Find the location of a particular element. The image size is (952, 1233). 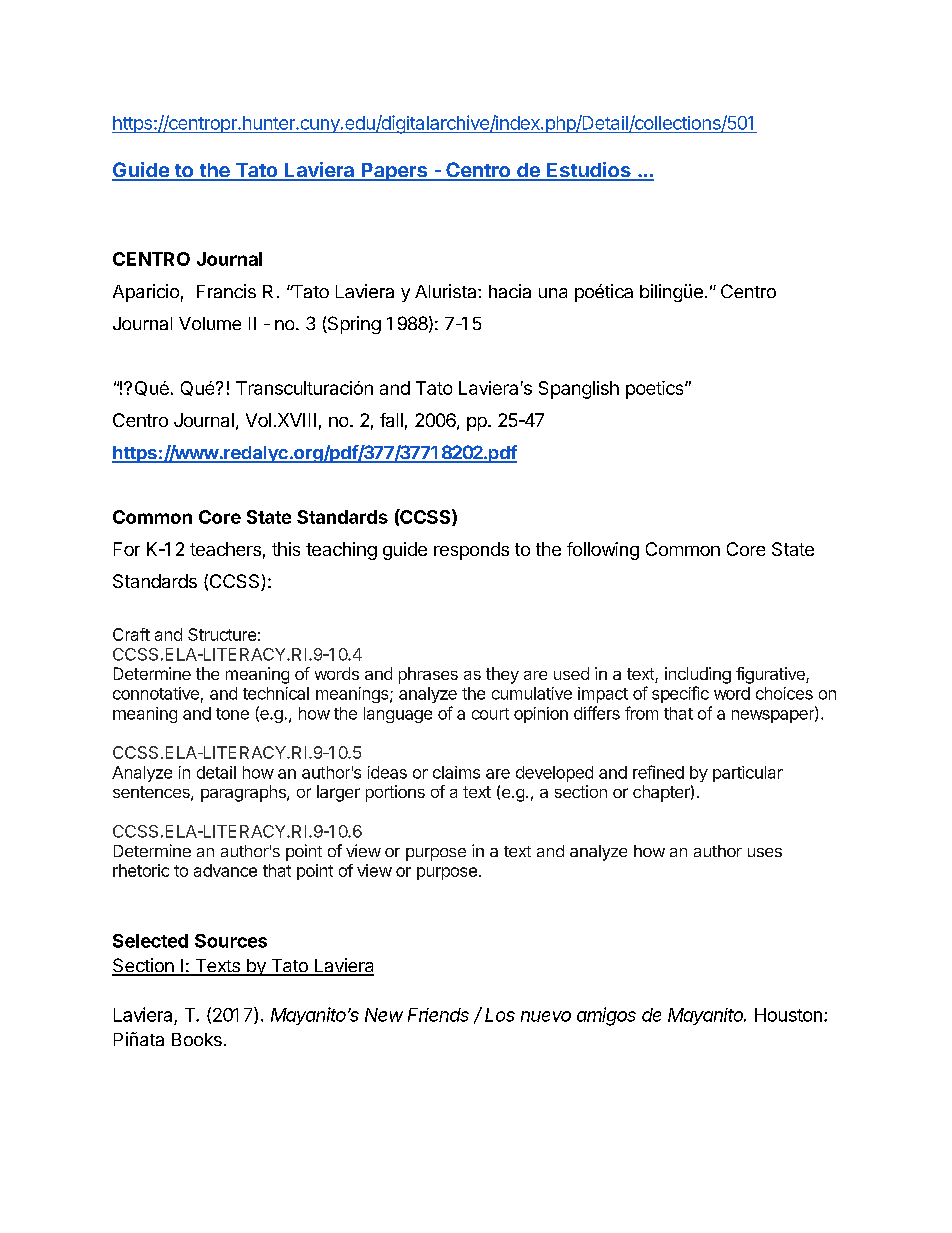

poetics is located at coordinates (656, 390).
